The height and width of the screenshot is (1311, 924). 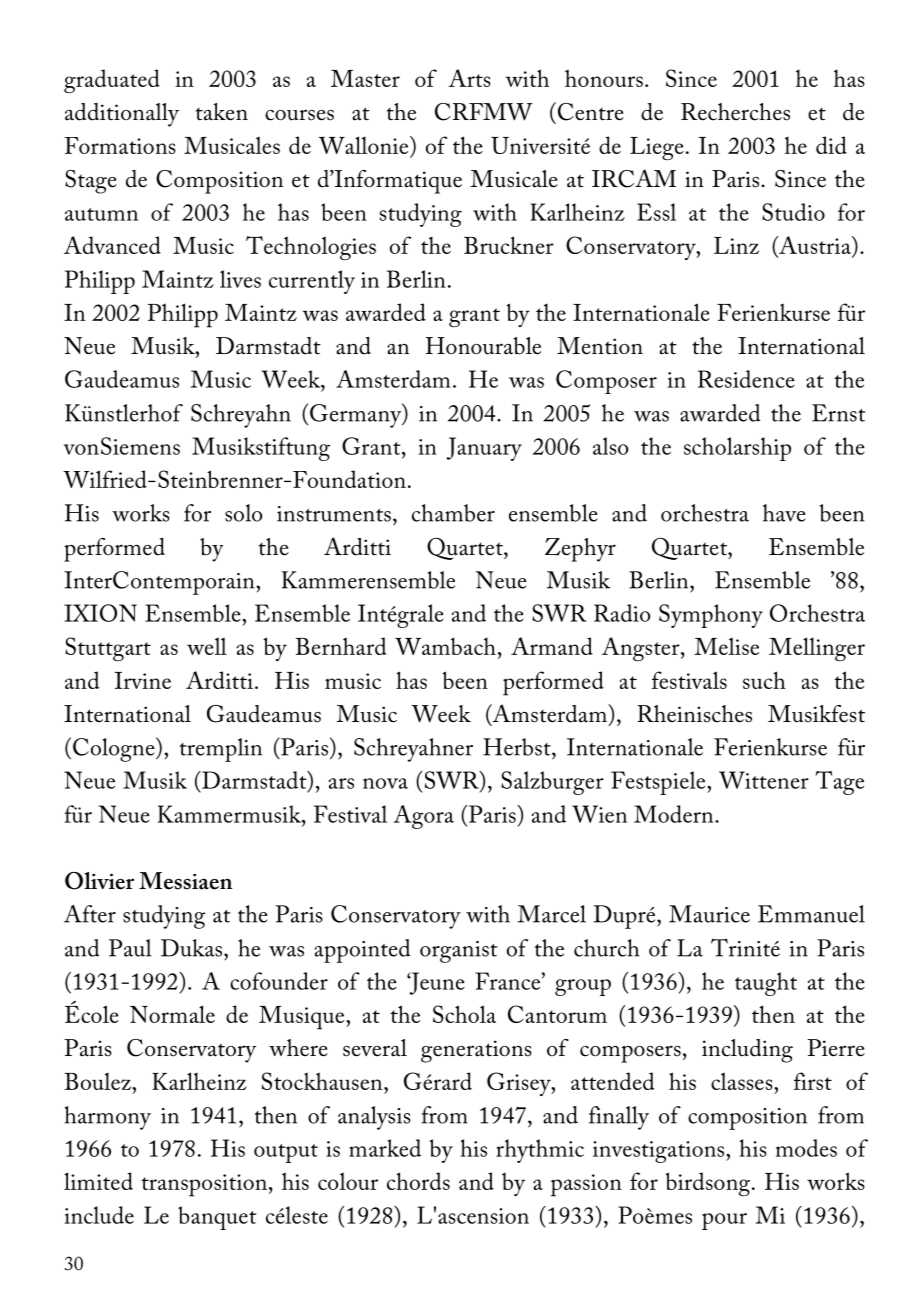 What do you see at coordinates (709, 1184) in the screenshot?
I see `birdsong` at bounding box center [709, 1184].
